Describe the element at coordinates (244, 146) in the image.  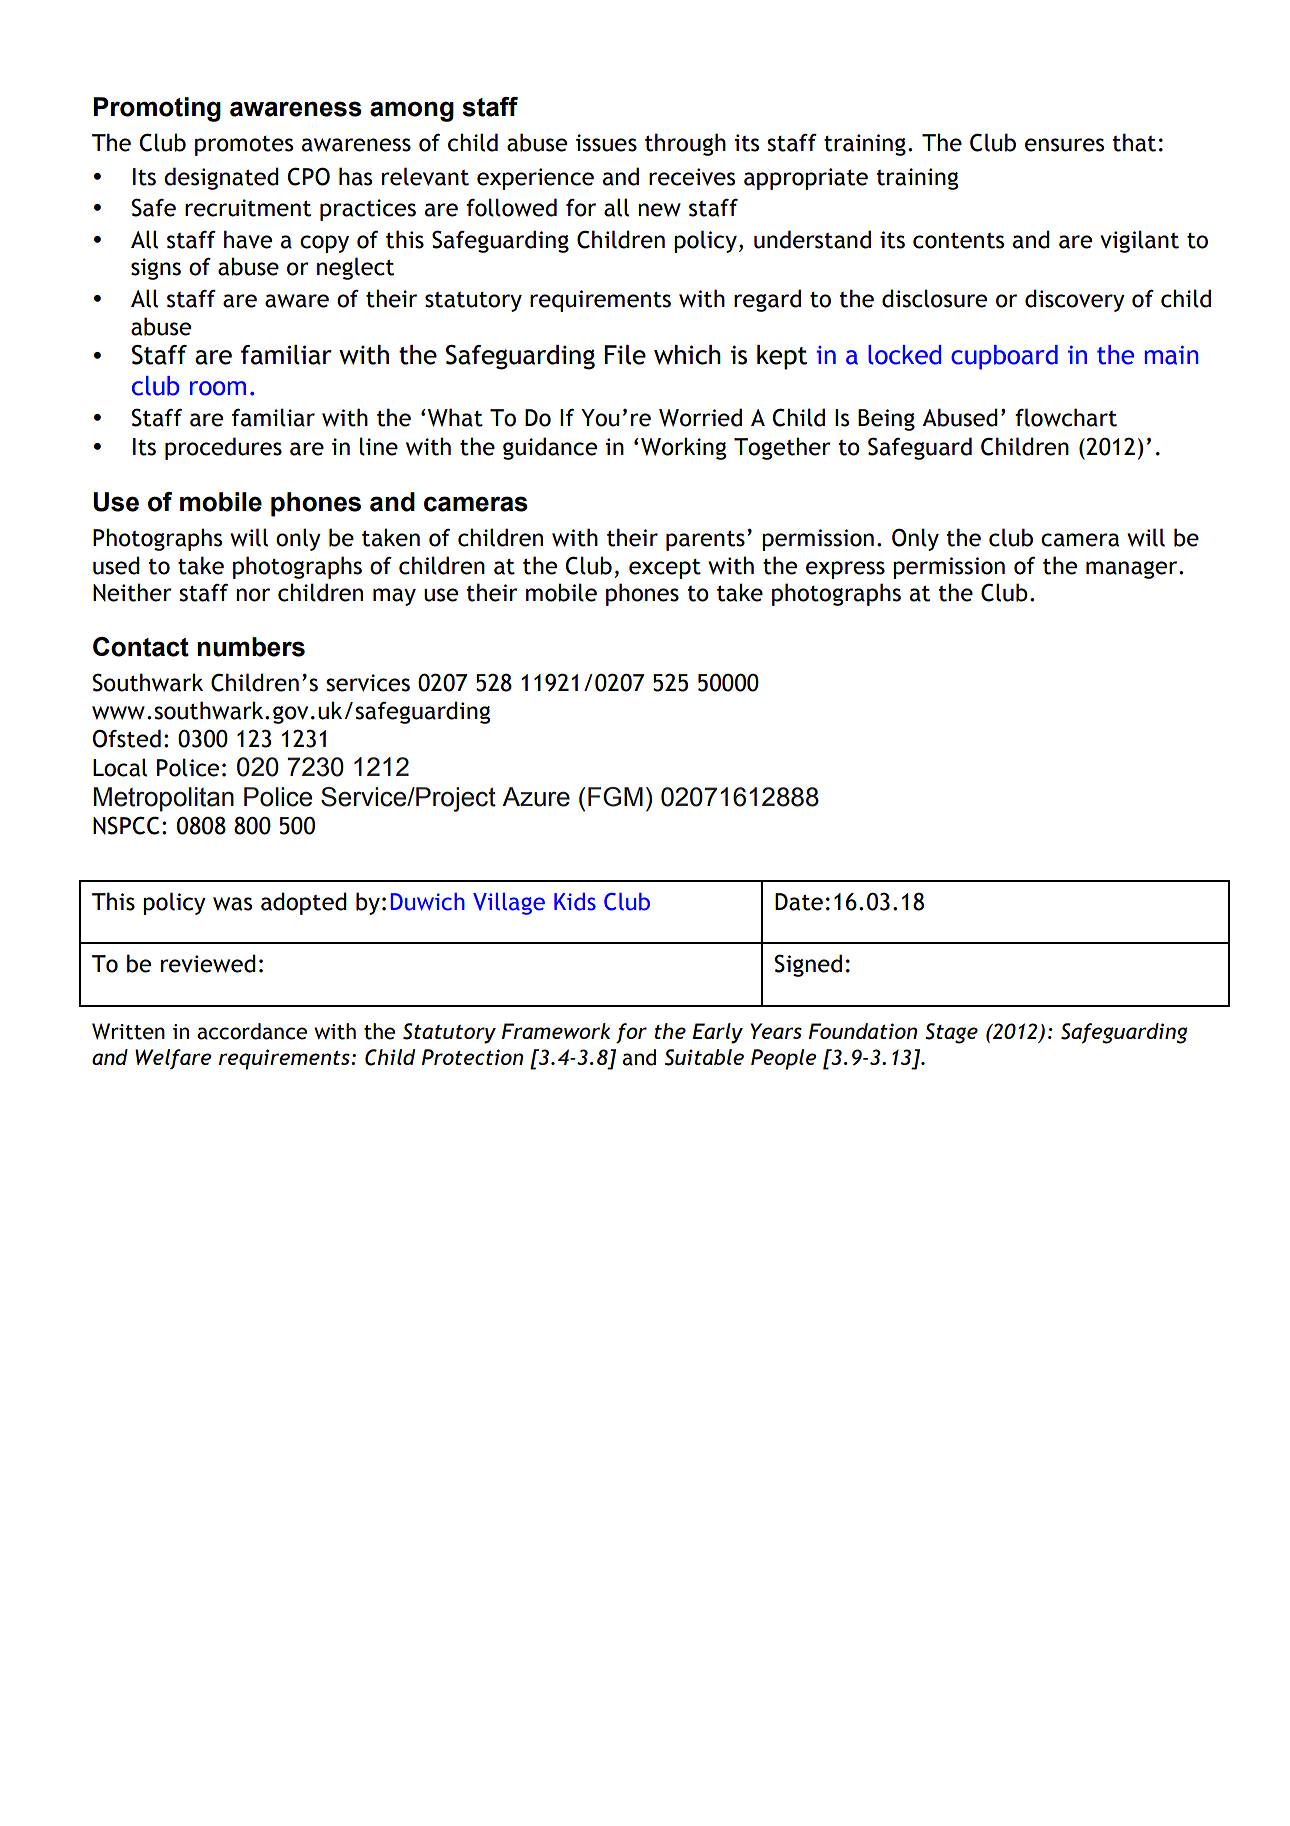
I see `promotes` at that location.
